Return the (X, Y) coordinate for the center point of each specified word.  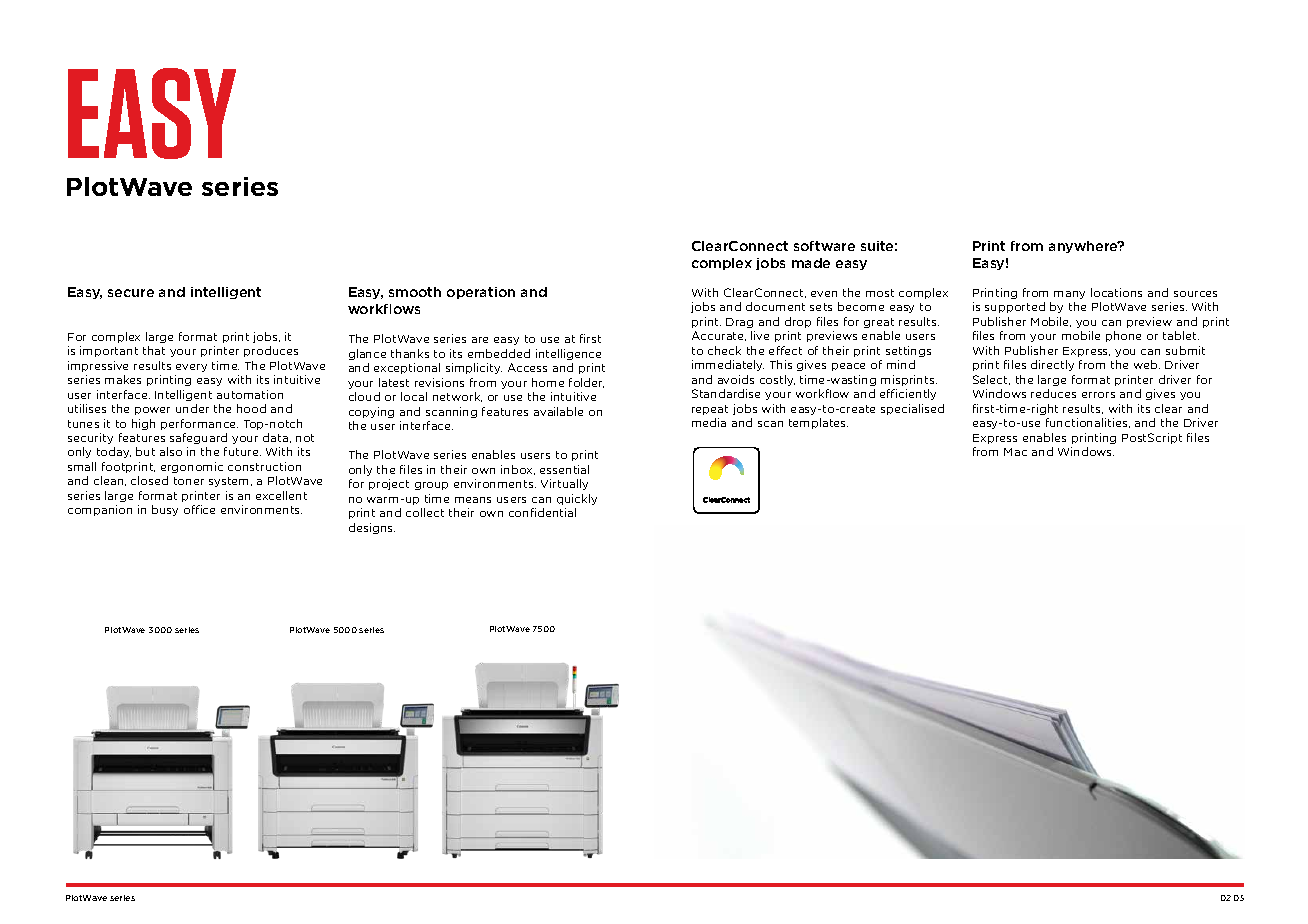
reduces (1053, 393)
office (199, 509)
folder (586, 383)
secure (131, 293)
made (811, 263)
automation (250, 394)
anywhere (1084, 247)
